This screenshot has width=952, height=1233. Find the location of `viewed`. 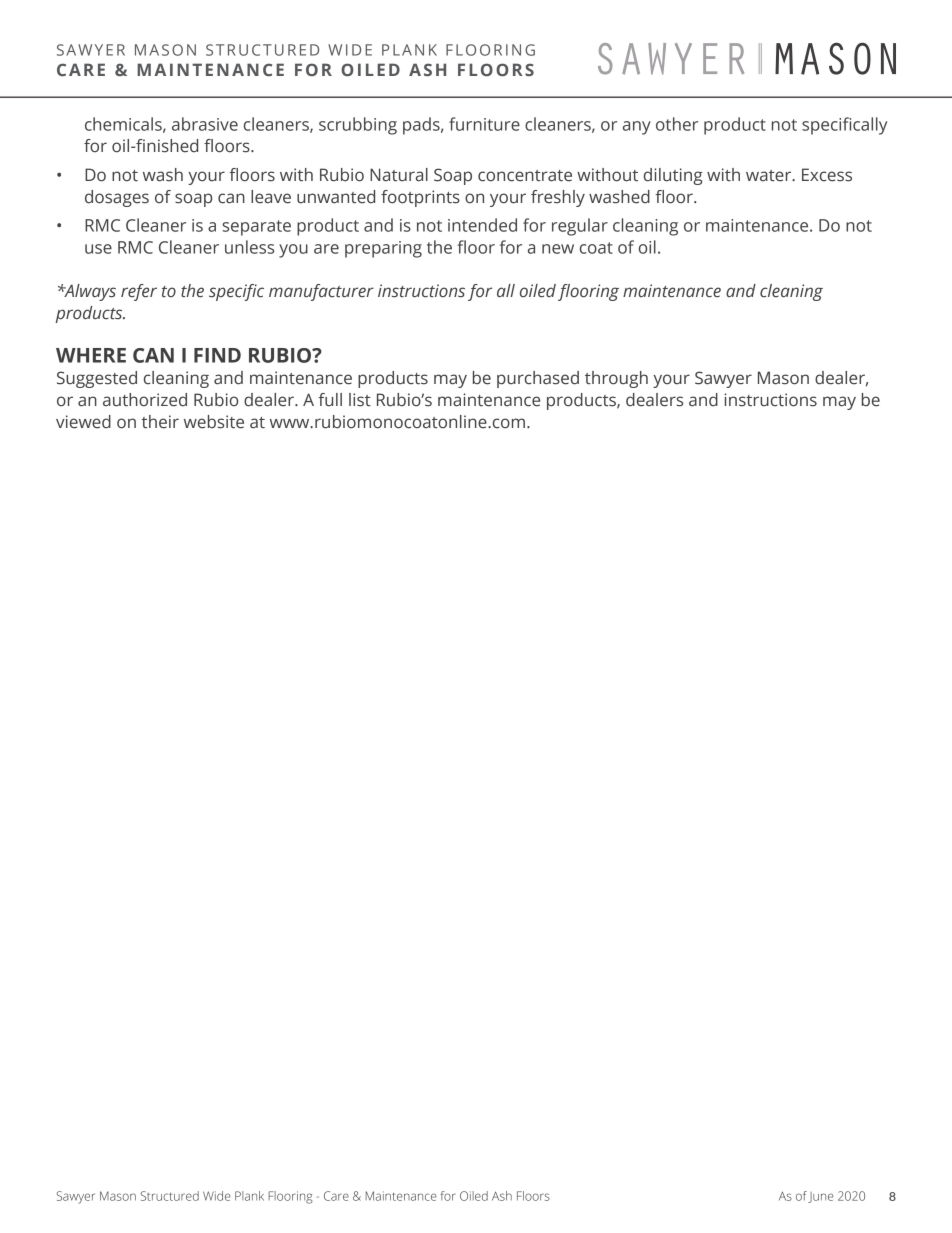

viewed is located at coordinates (83, 422).
